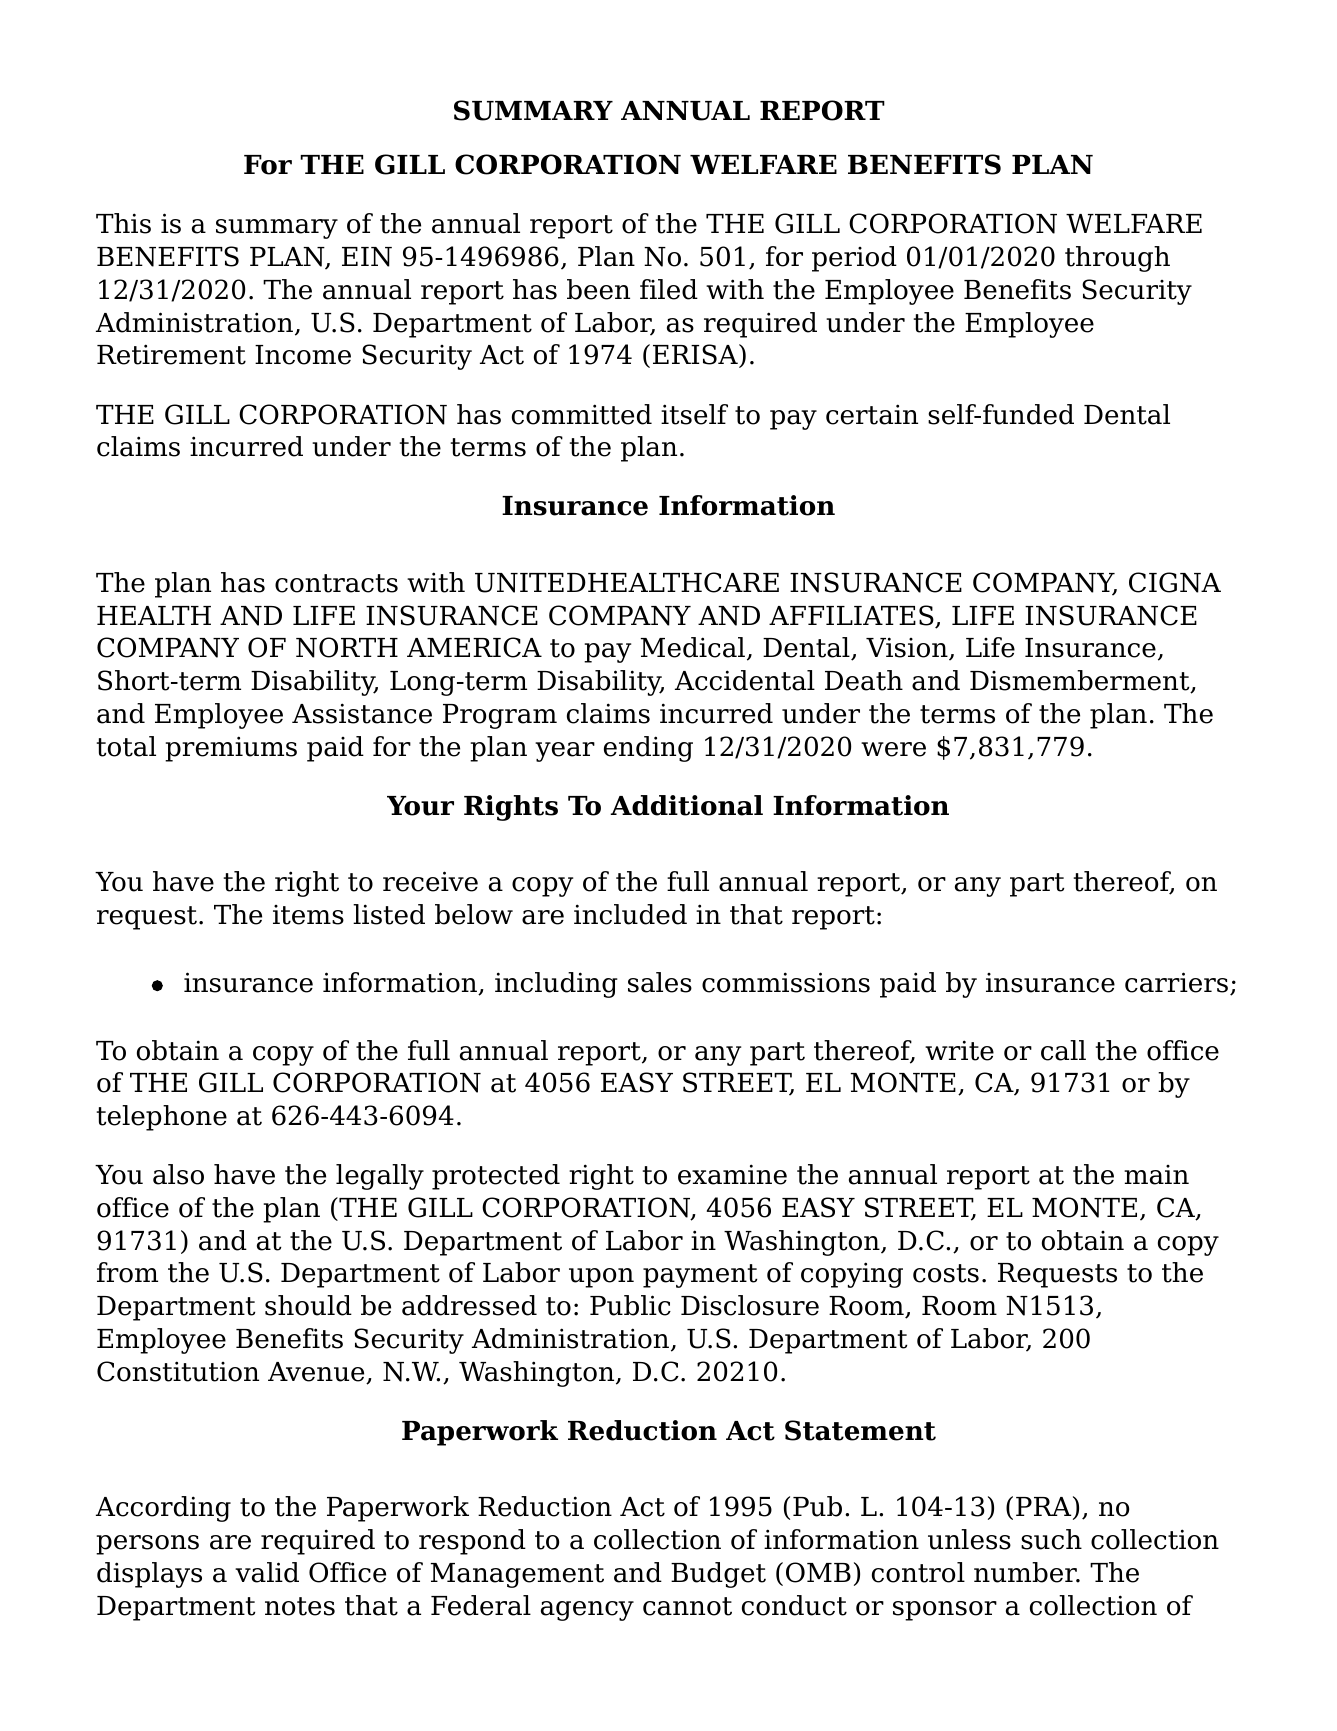 The width and height of the document is (1337, 1731). What do you see at coordinates (687, 1606) in the document?
I see `cannot` at bounding box center [687, 1606].
